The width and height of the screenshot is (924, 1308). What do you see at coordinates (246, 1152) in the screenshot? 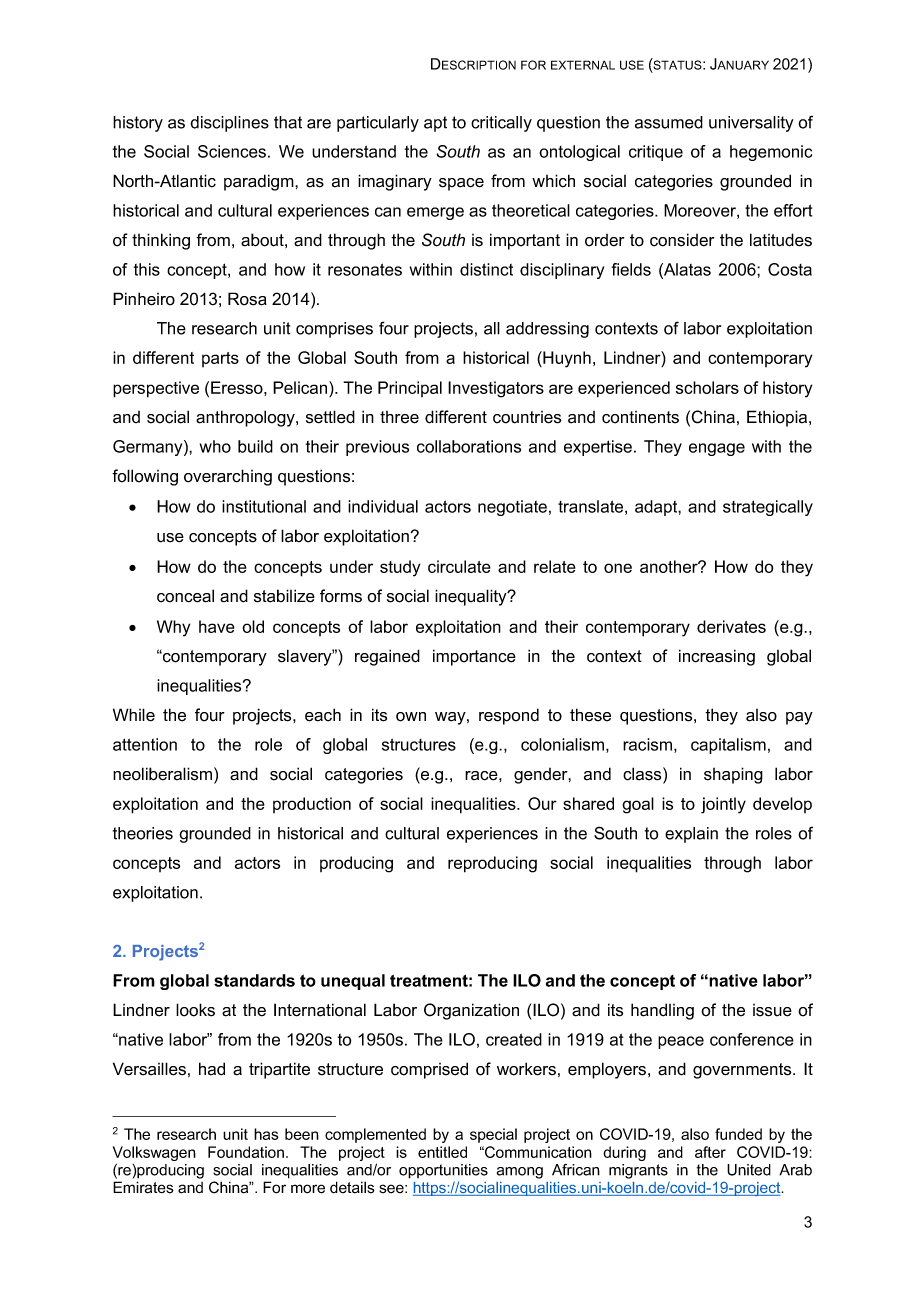
I see `Foundation` at bounding box center [246, 1152].
